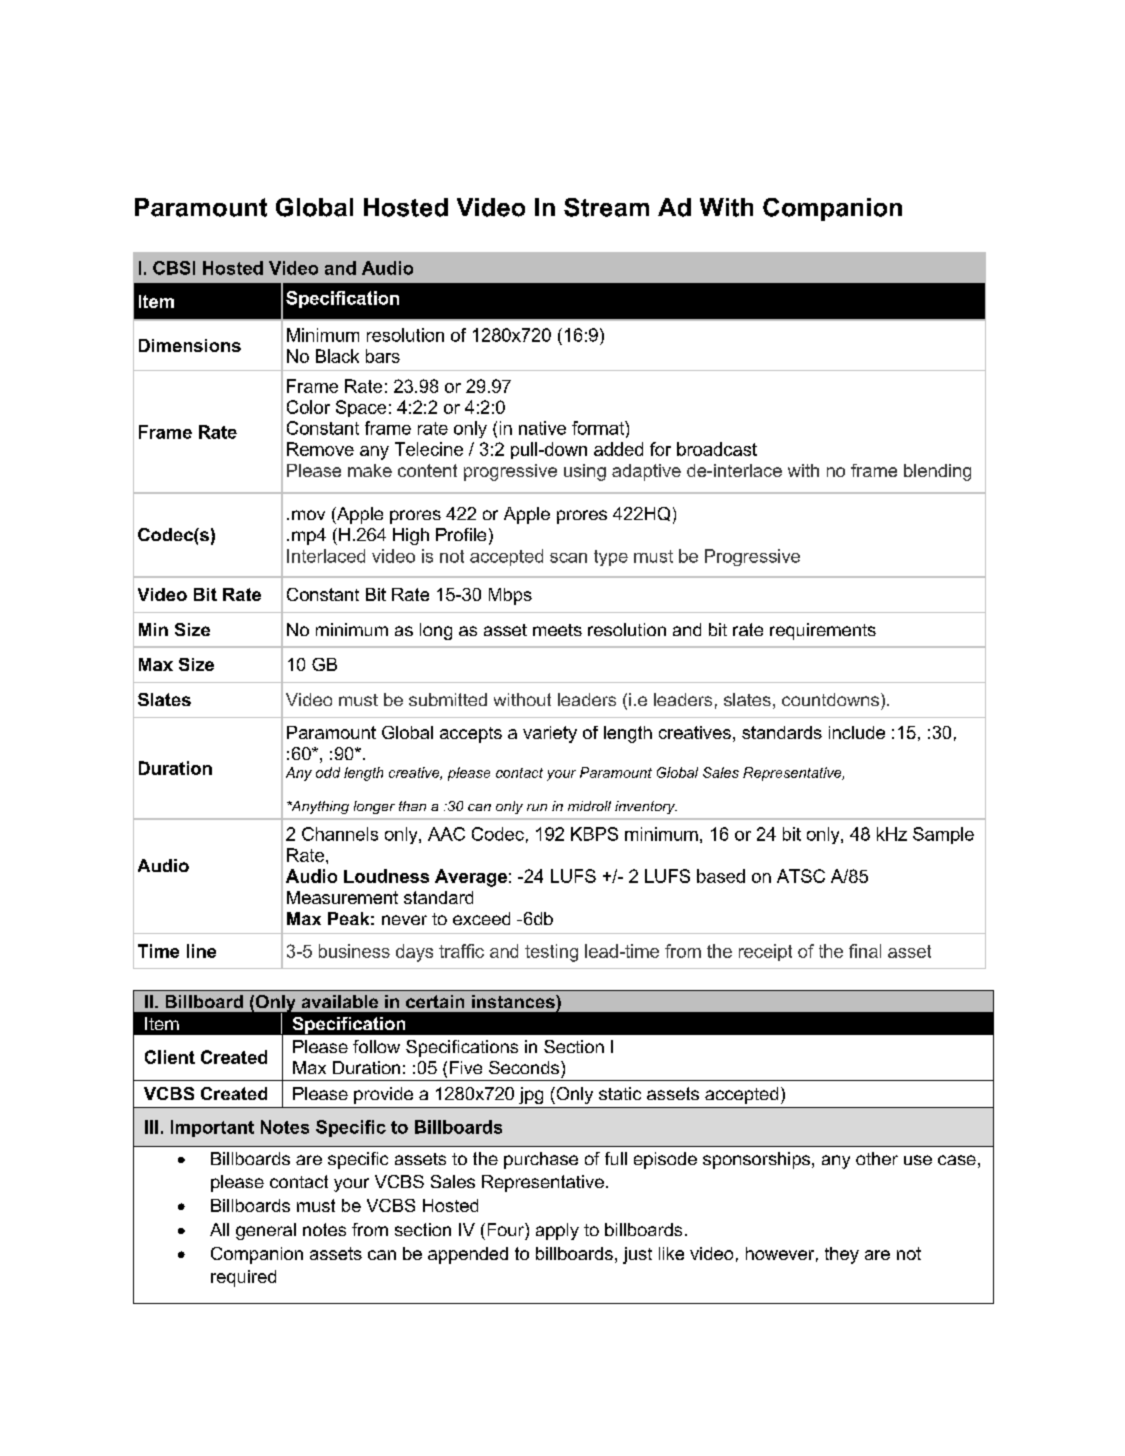 Image resolution: width=1125 pixels, height=1456 pixels. I want to click on general, so click(266, 1231).
